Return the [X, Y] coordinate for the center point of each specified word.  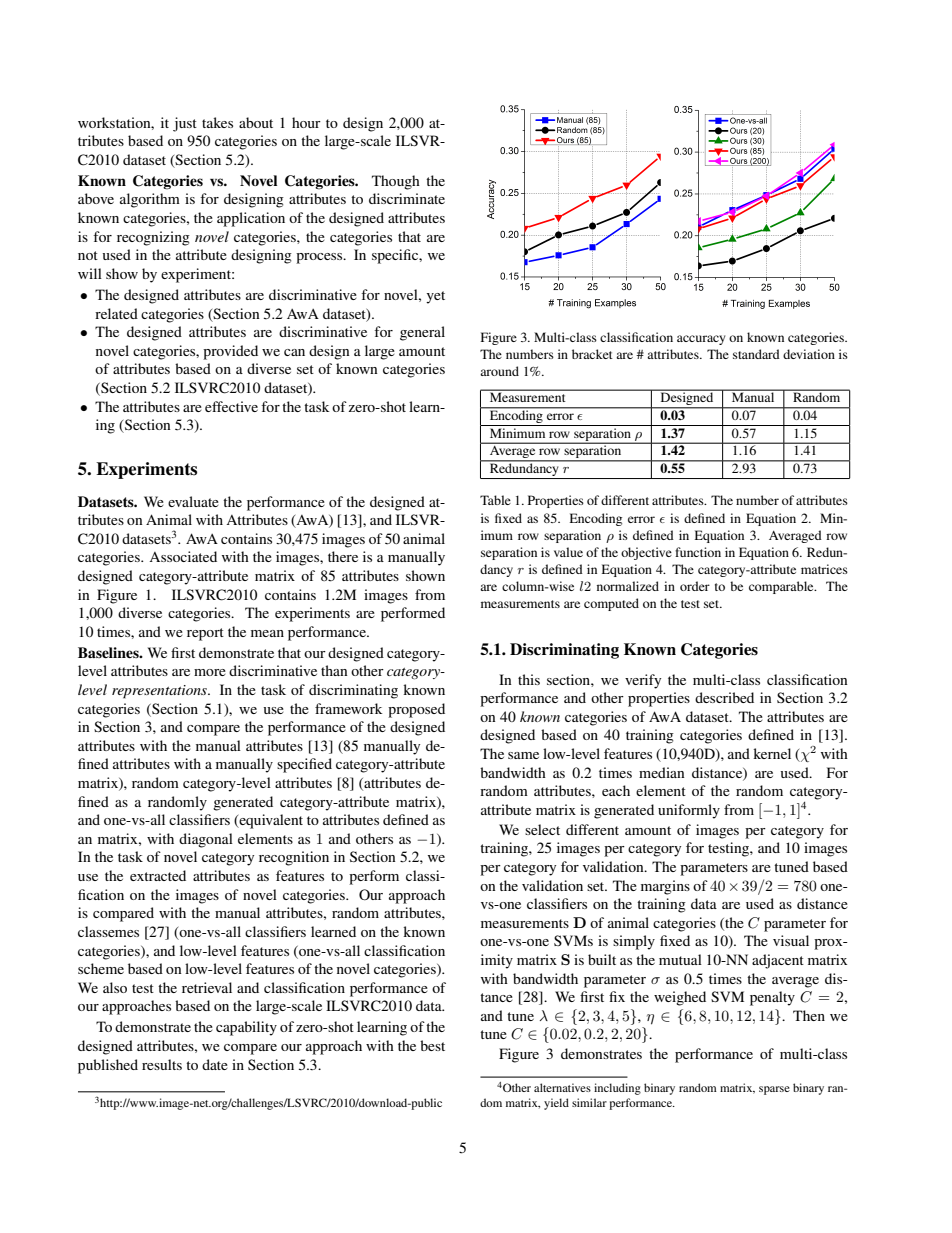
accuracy [701, 340]
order [695, 586]
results [162, 1064]
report [205, 634]
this [529, 679]
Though [396, 182]
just [185, 124]
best [432, 1045]
